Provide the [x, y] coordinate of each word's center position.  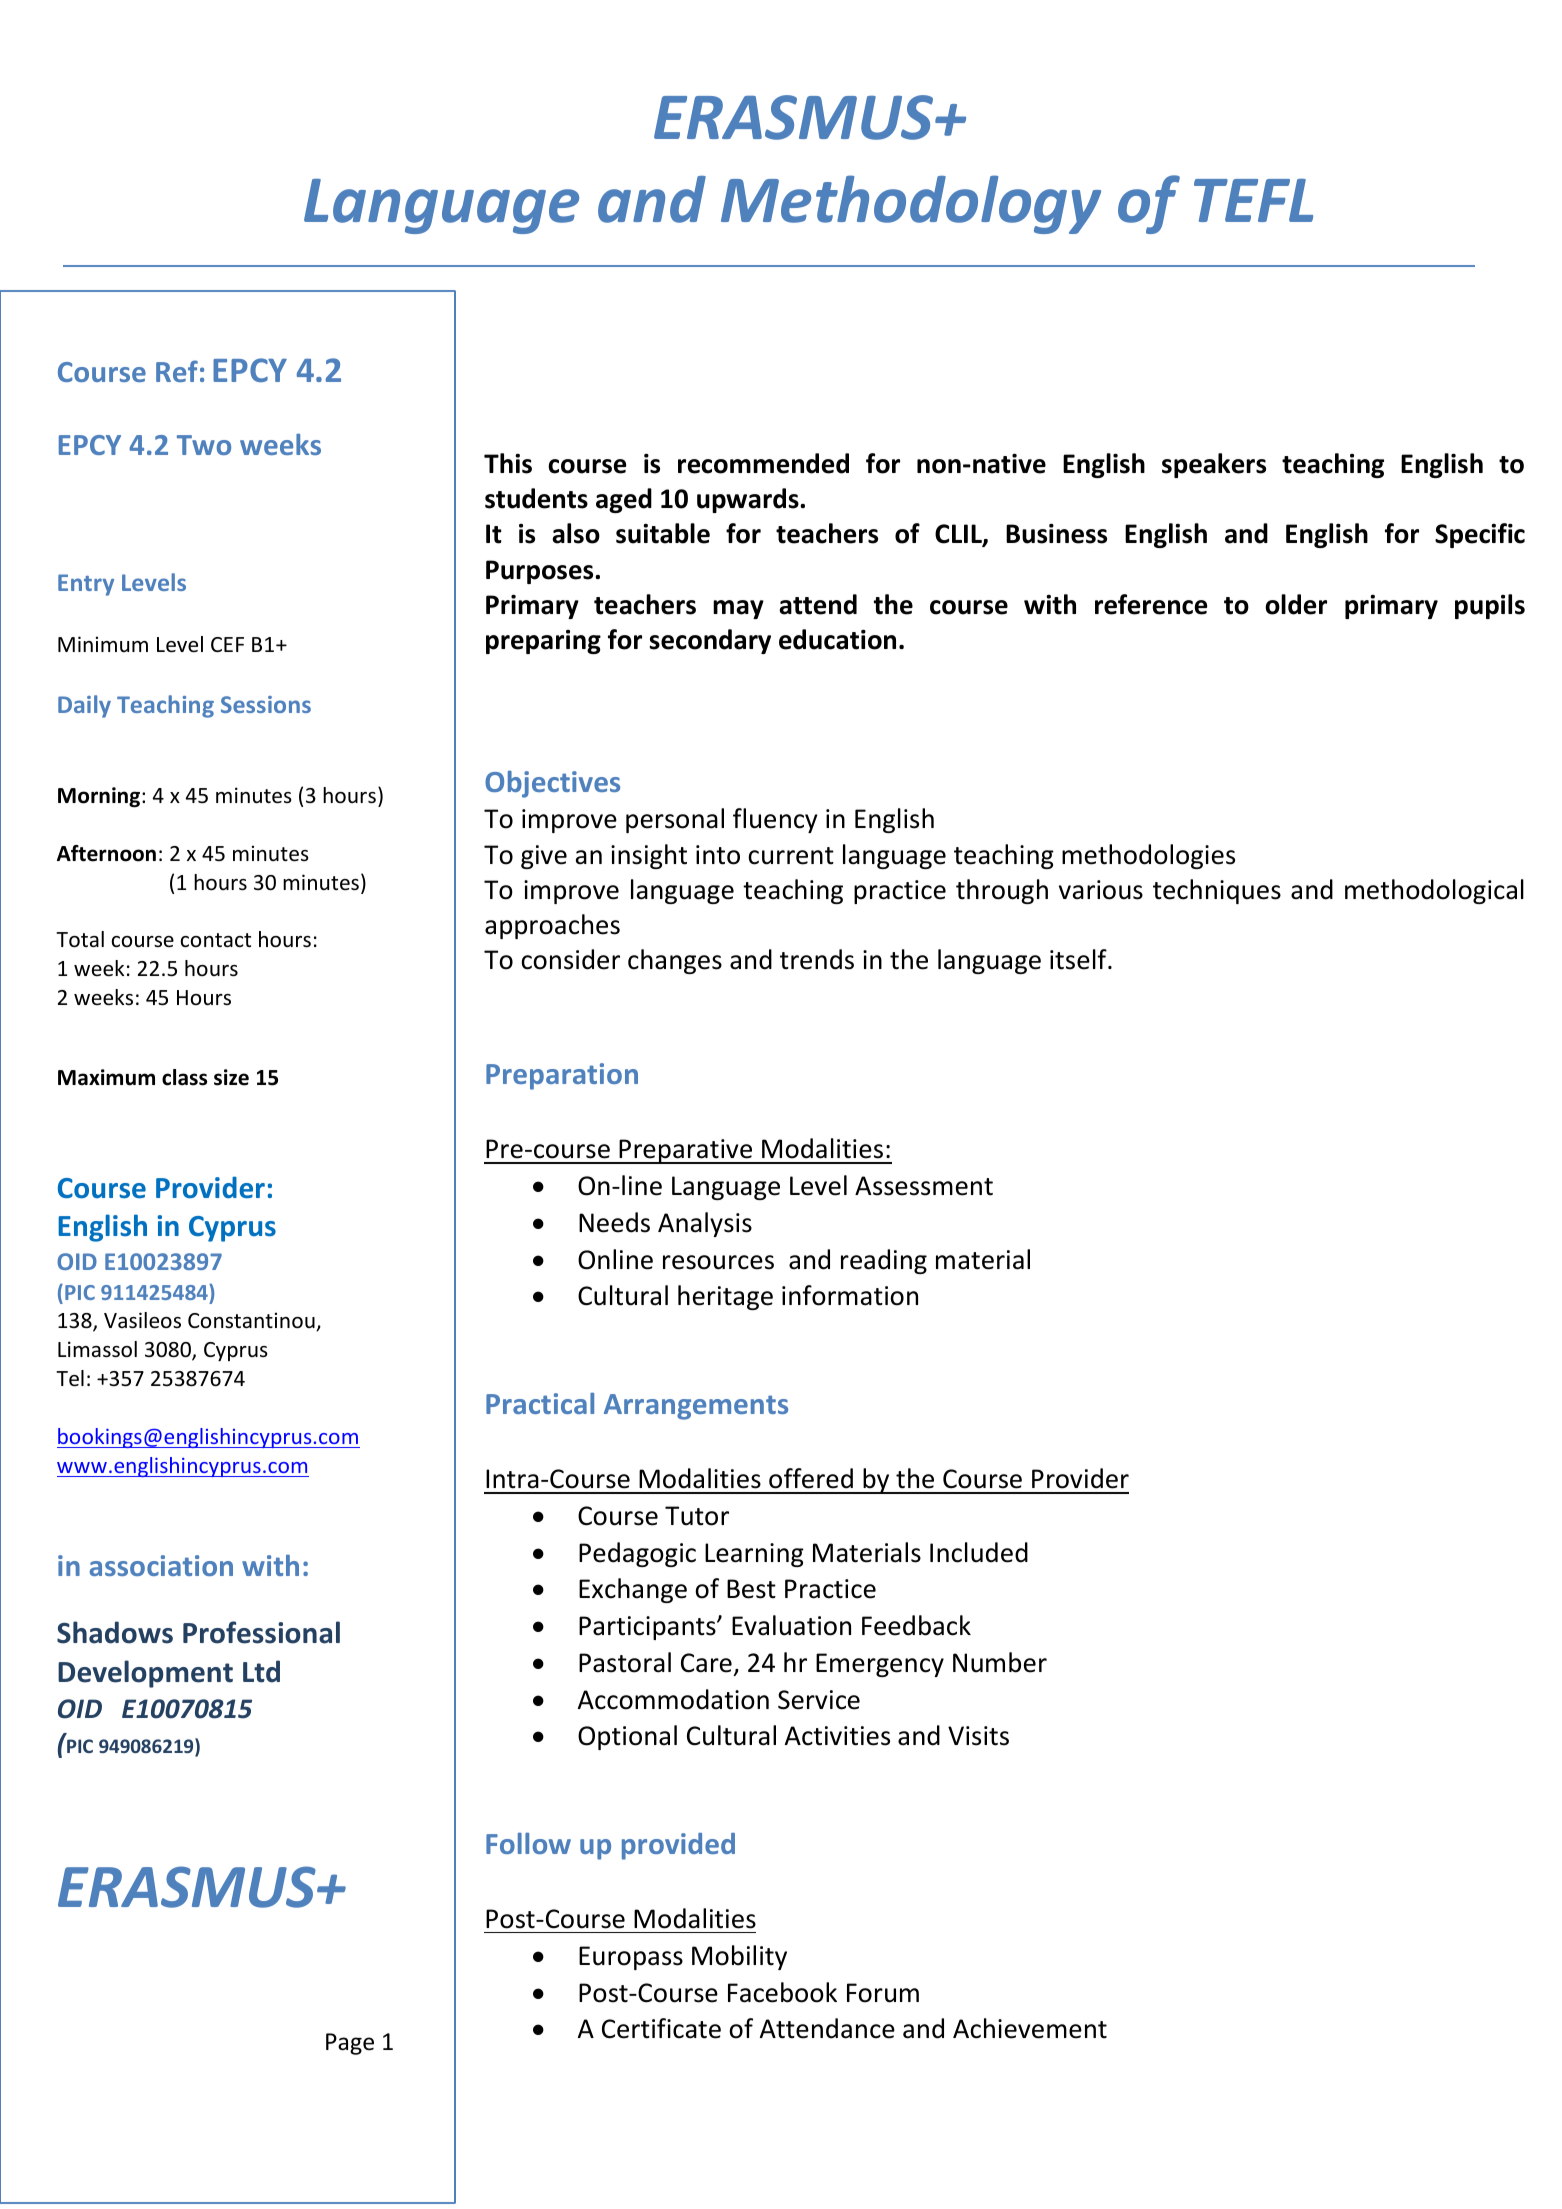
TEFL [1253, 200]
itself [1079, 959]
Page [350, 2044]
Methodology [911, 204]
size [231, 1077]
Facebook [782, 1992]
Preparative [686, 1151]
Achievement [1030, 2028]
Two [204, 445]
